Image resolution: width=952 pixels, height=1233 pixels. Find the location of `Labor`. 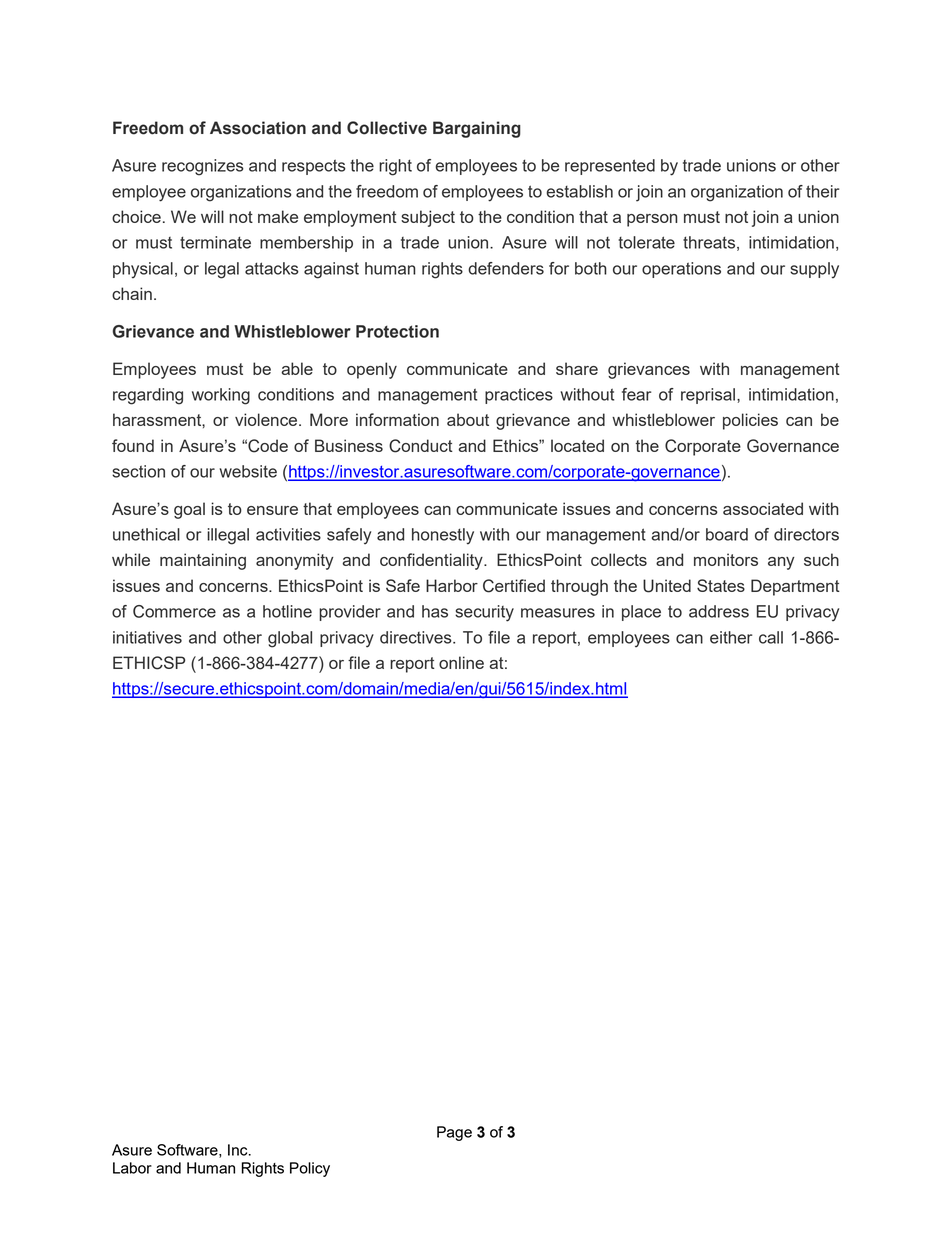

Labor is located at coordinates (132, 1168).
